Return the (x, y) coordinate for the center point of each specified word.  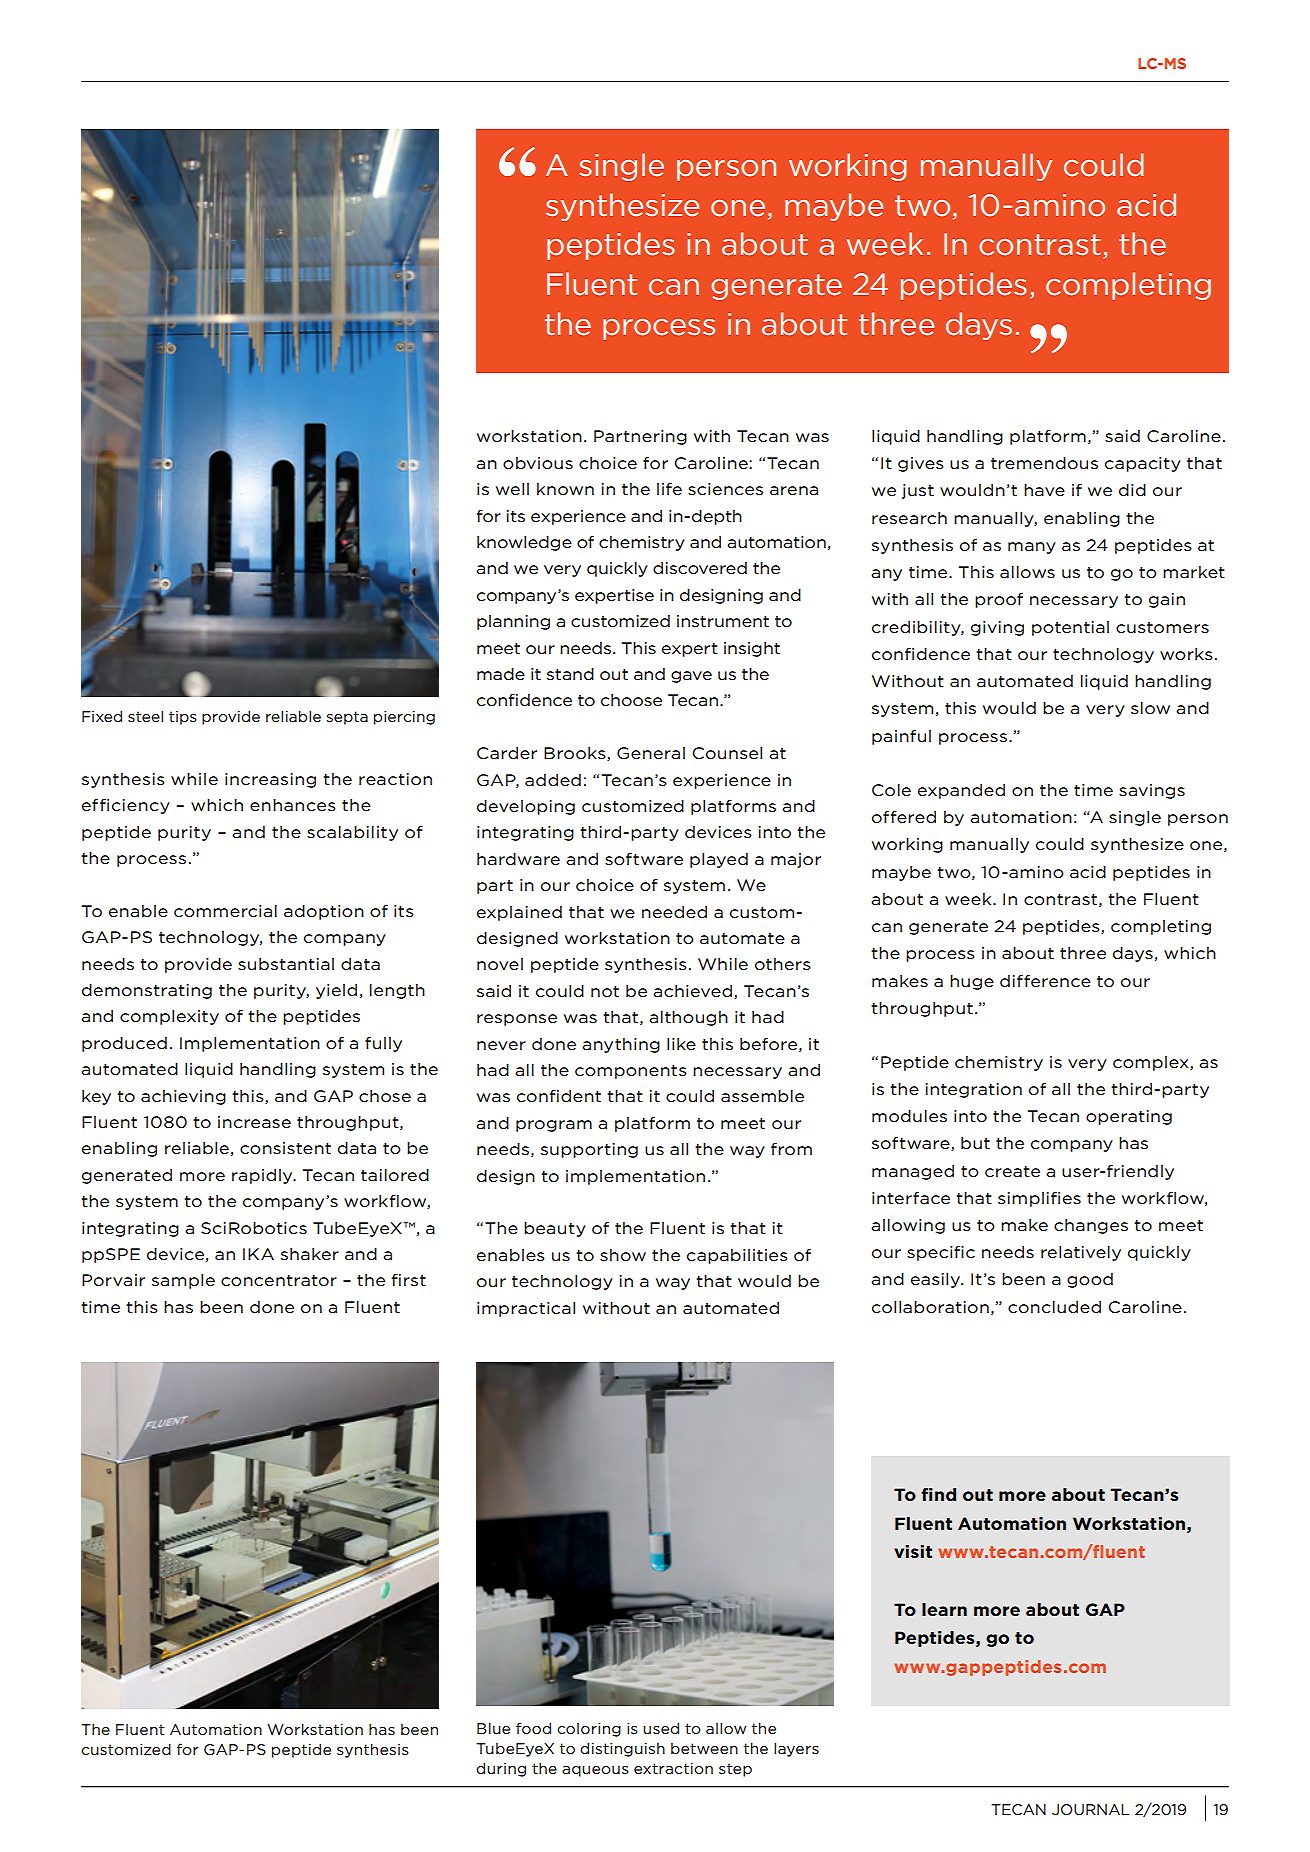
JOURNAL (1091, 1809)
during (501, 1769)
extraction (673, 1768)
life (669, 489)
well (512, 489)
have (1044, 490)
